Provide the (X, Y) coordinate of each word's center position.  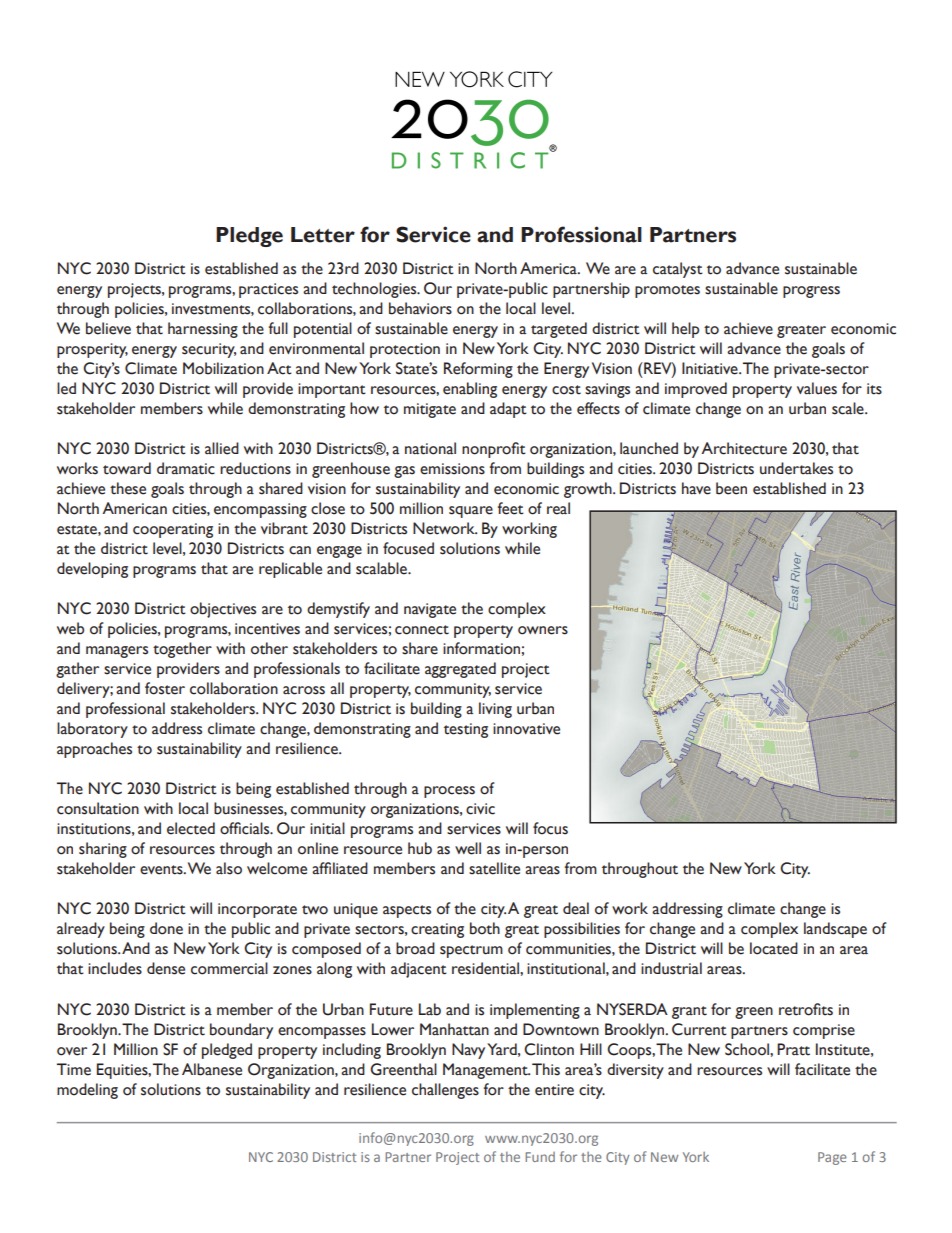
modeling (87, 1091)
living (495, 710)
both (485, 928)
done (166, 928)
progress (811, 292)
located (774, 948)
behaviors (420, 308)
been (731, 488)
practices (268, 290)
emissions (452, 469)
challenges (445, 1091)
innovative (526, 729)
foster (165, 688)
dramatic (186, 468)
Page (832, 1158)
